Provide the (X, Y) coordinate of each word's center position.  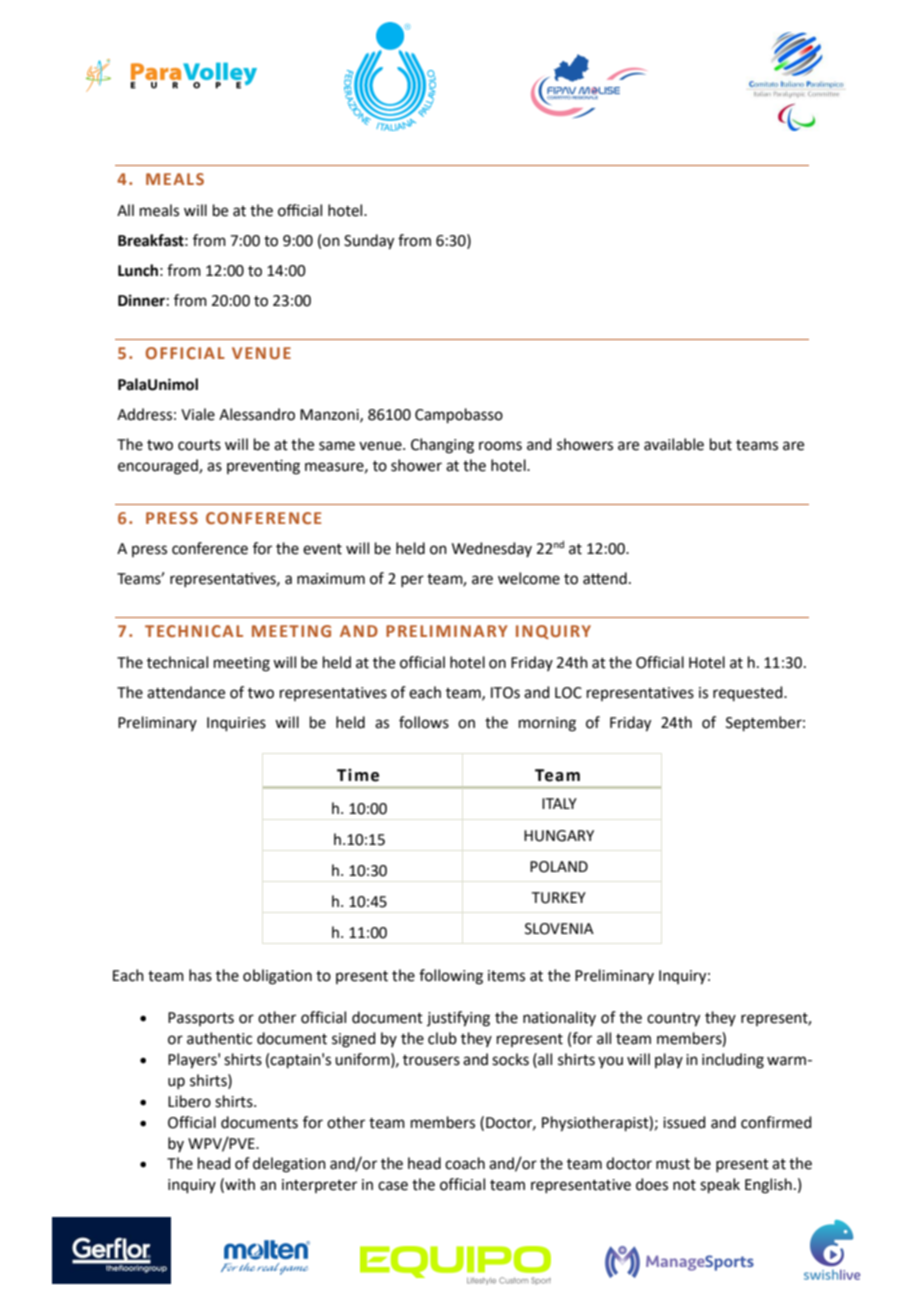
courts (199, 445)
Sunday (369, 242)
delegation (289, 1165)
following (451, 977)
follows (424, 722)
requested (749, 693)
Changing (442, 446)
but (721, 444)
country (673, 1020)
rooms (500, 446)
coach (465, 1163)
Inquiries (236, 724)
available (674, 444)
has (200, 975)
